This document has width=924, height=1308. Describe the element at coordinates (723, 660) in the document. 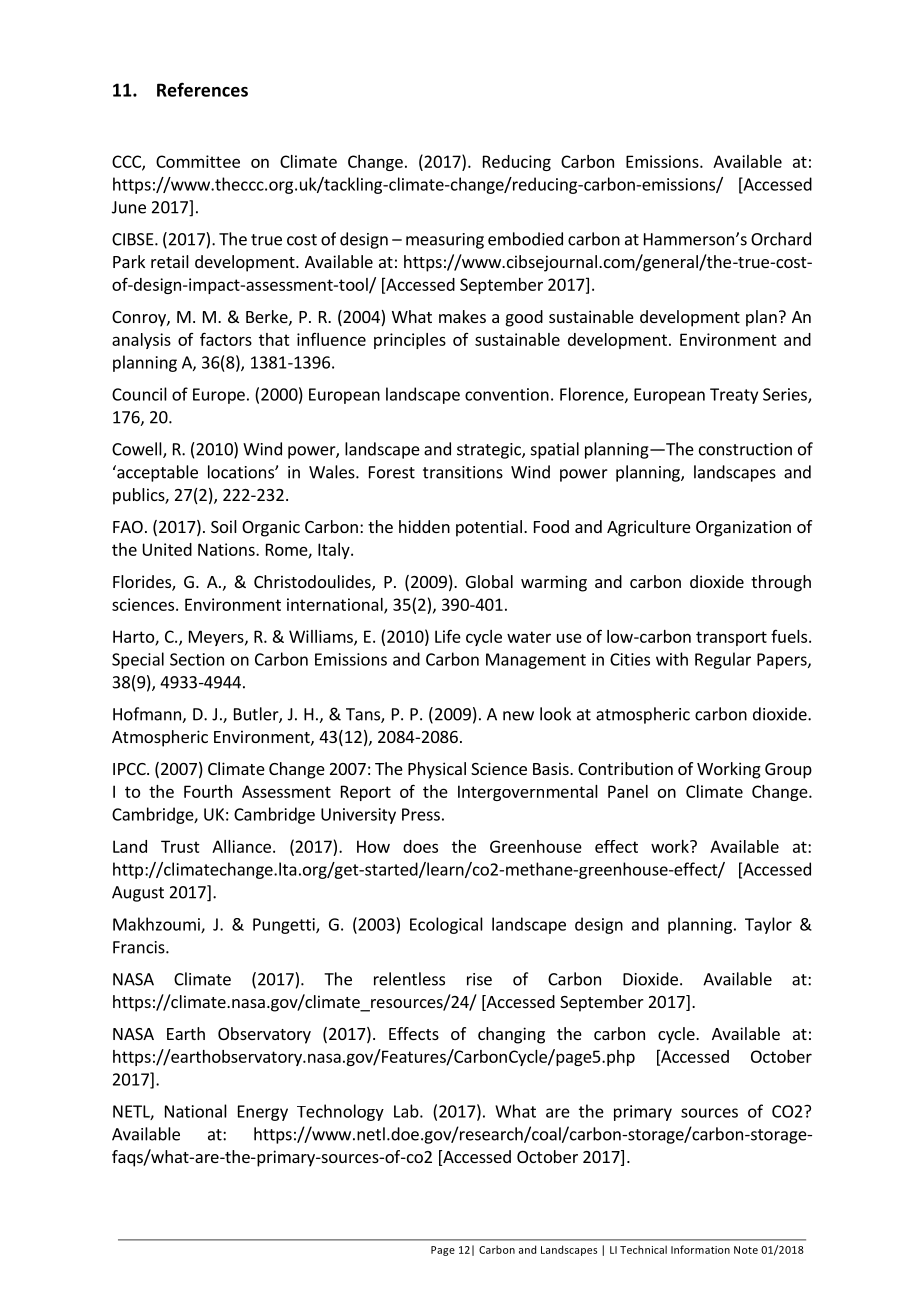

I see `Regular` at that location.
